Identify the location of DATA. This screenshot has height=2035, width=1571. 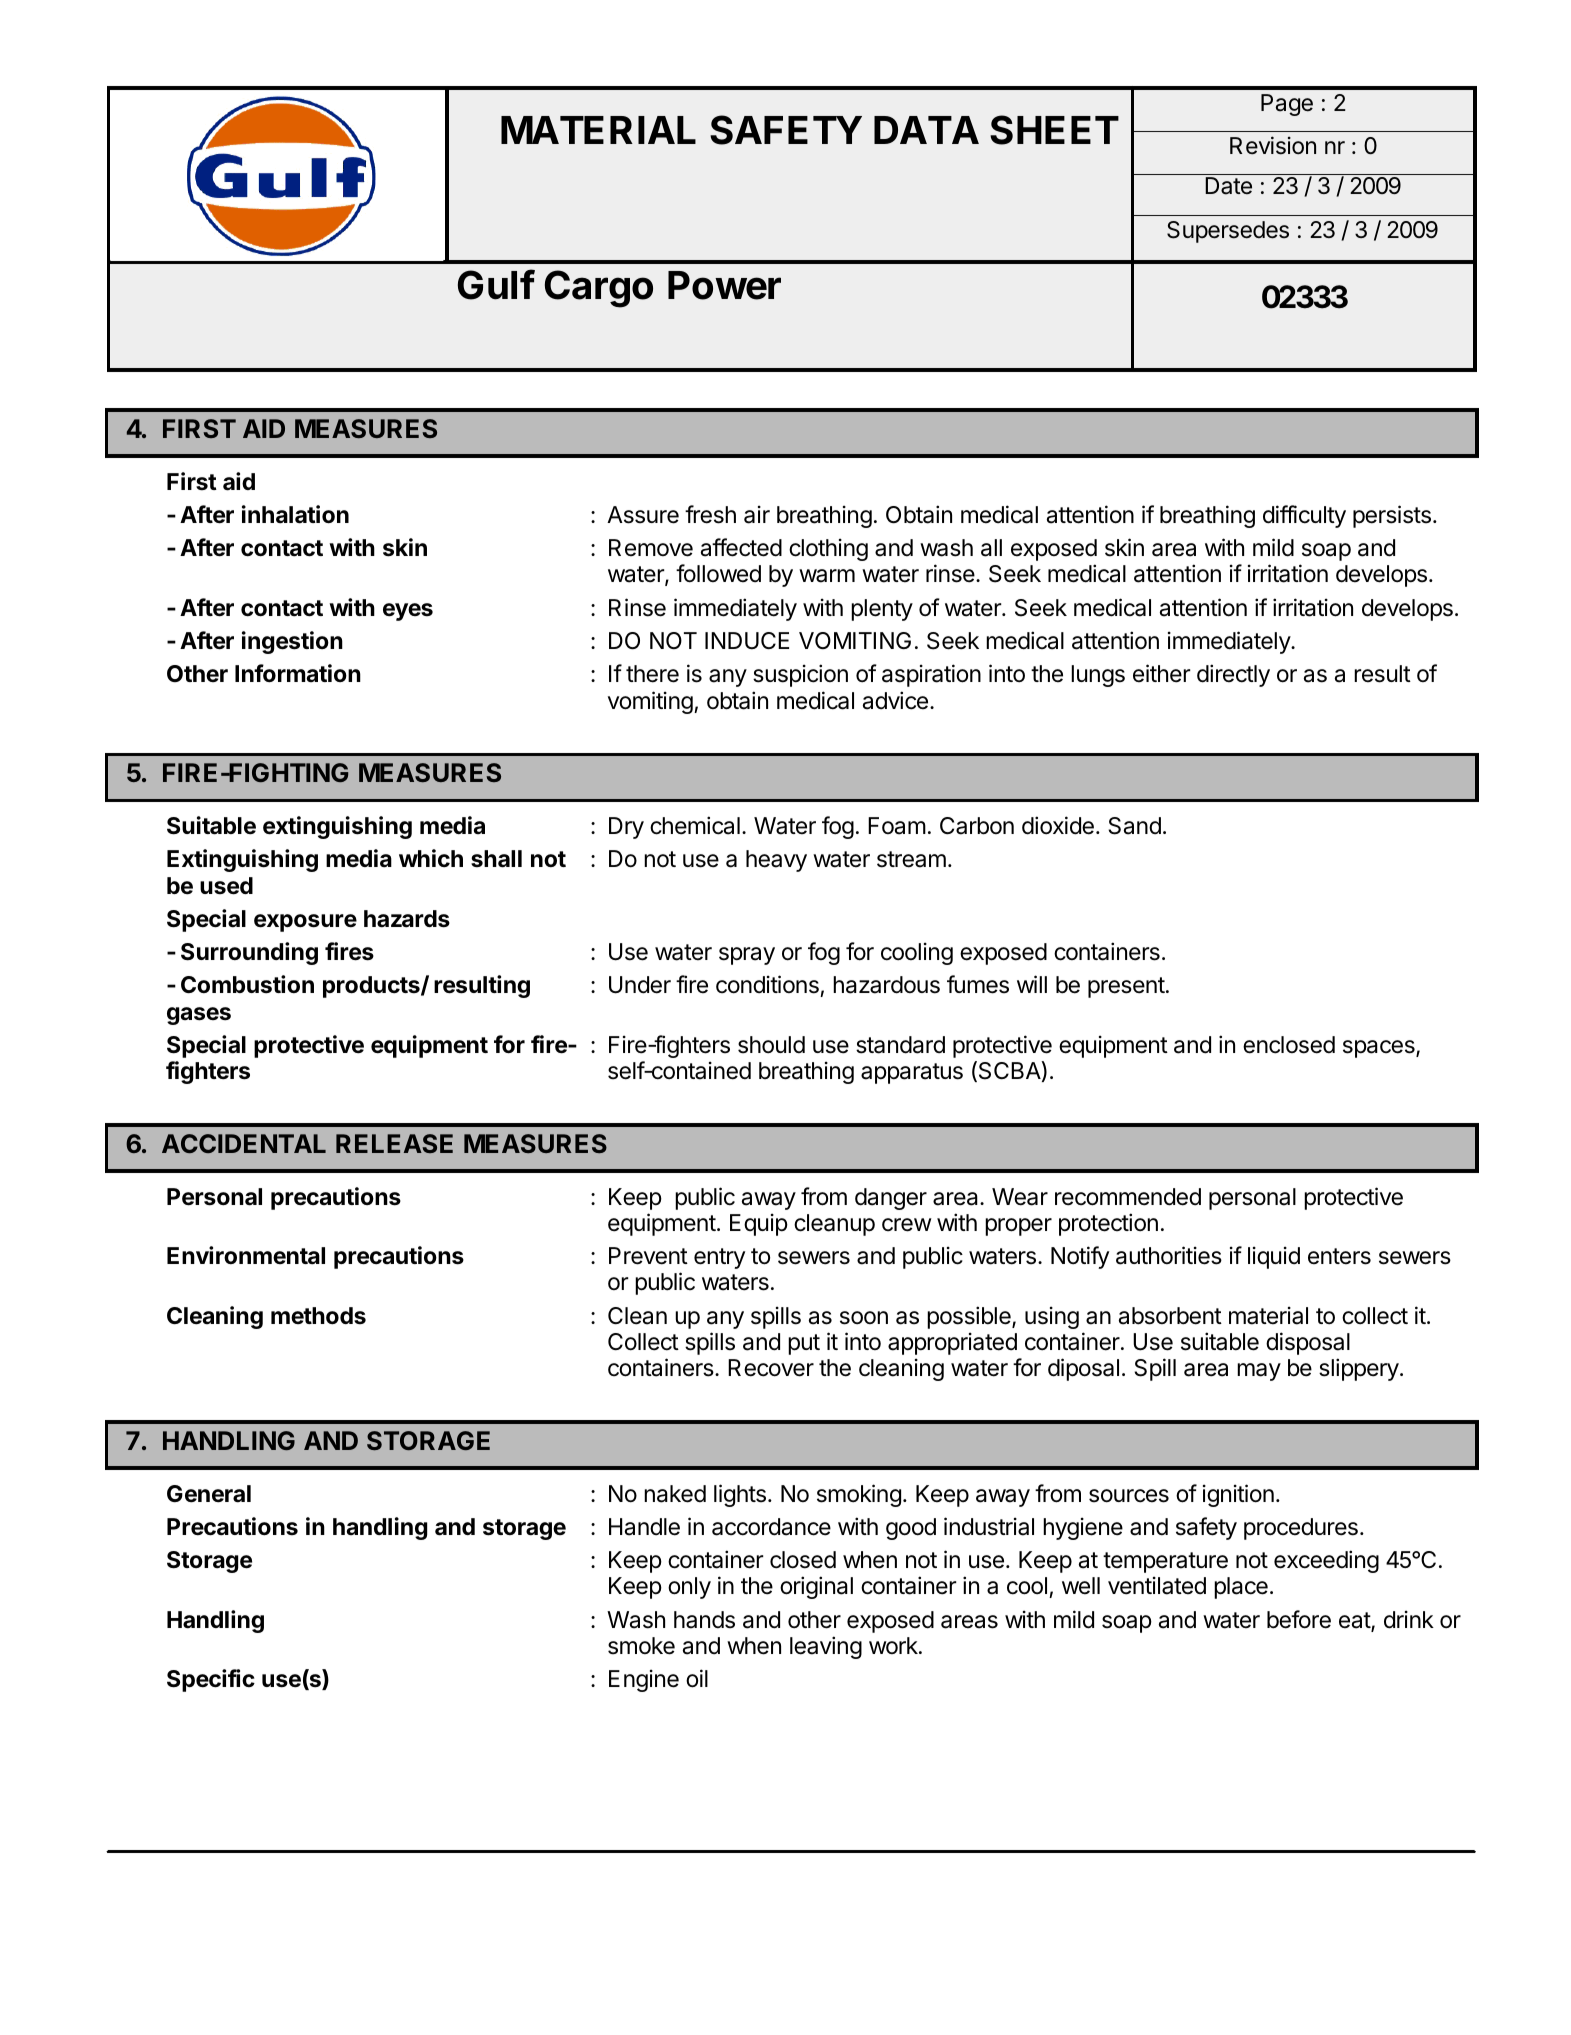
(926, 130).
